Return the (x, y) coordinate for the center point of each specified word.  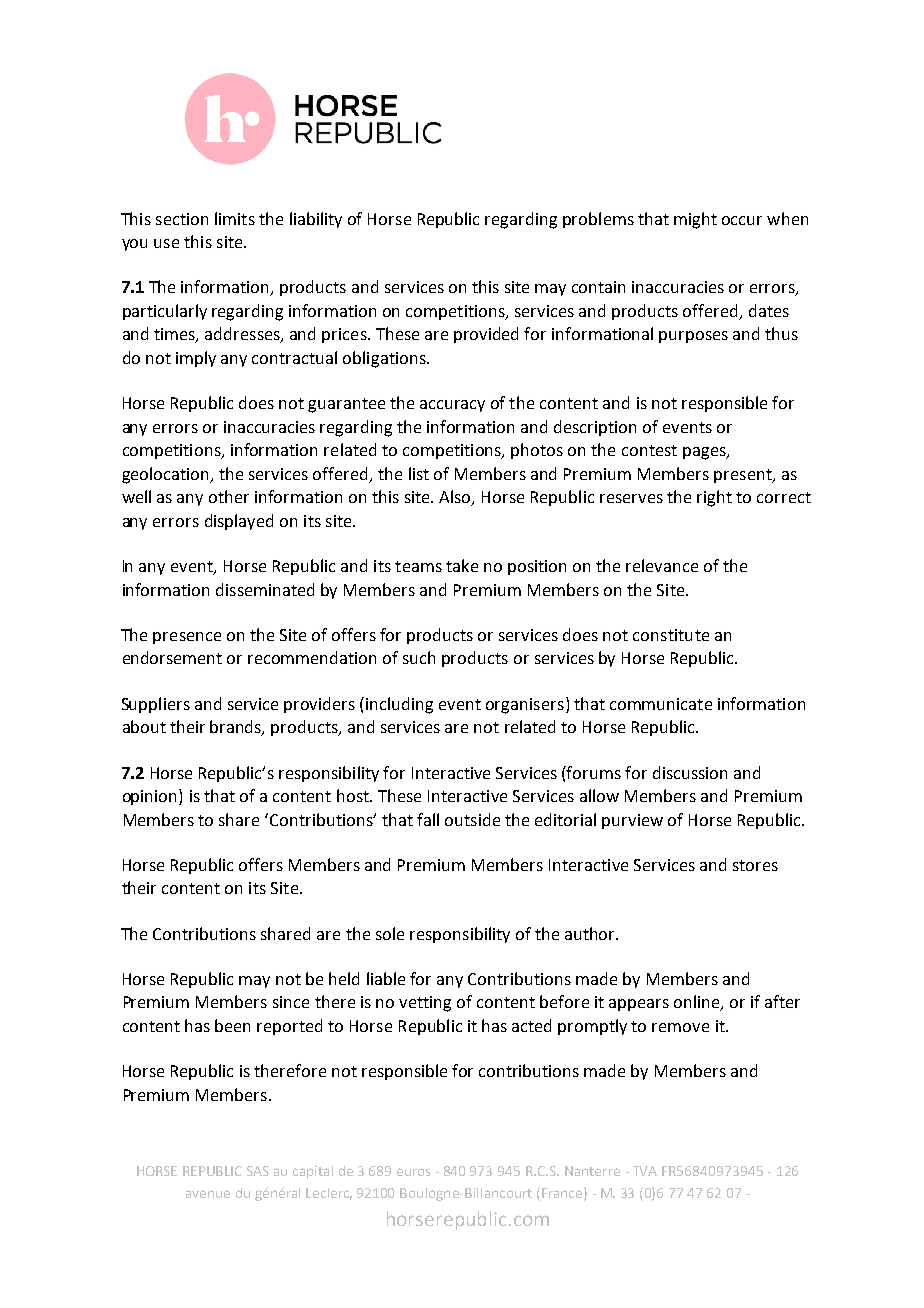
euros (413, 1172)
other (229, 496)
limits (235, 218)
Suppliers (156, 705)
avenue (208, 1194)
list (419, 473)
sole (390, 933)
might (695, 220)
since (291, 1002)
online (698, 1003)
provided (486, 335)
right (714, 498)
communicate (661, 704)
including (399, 705)
